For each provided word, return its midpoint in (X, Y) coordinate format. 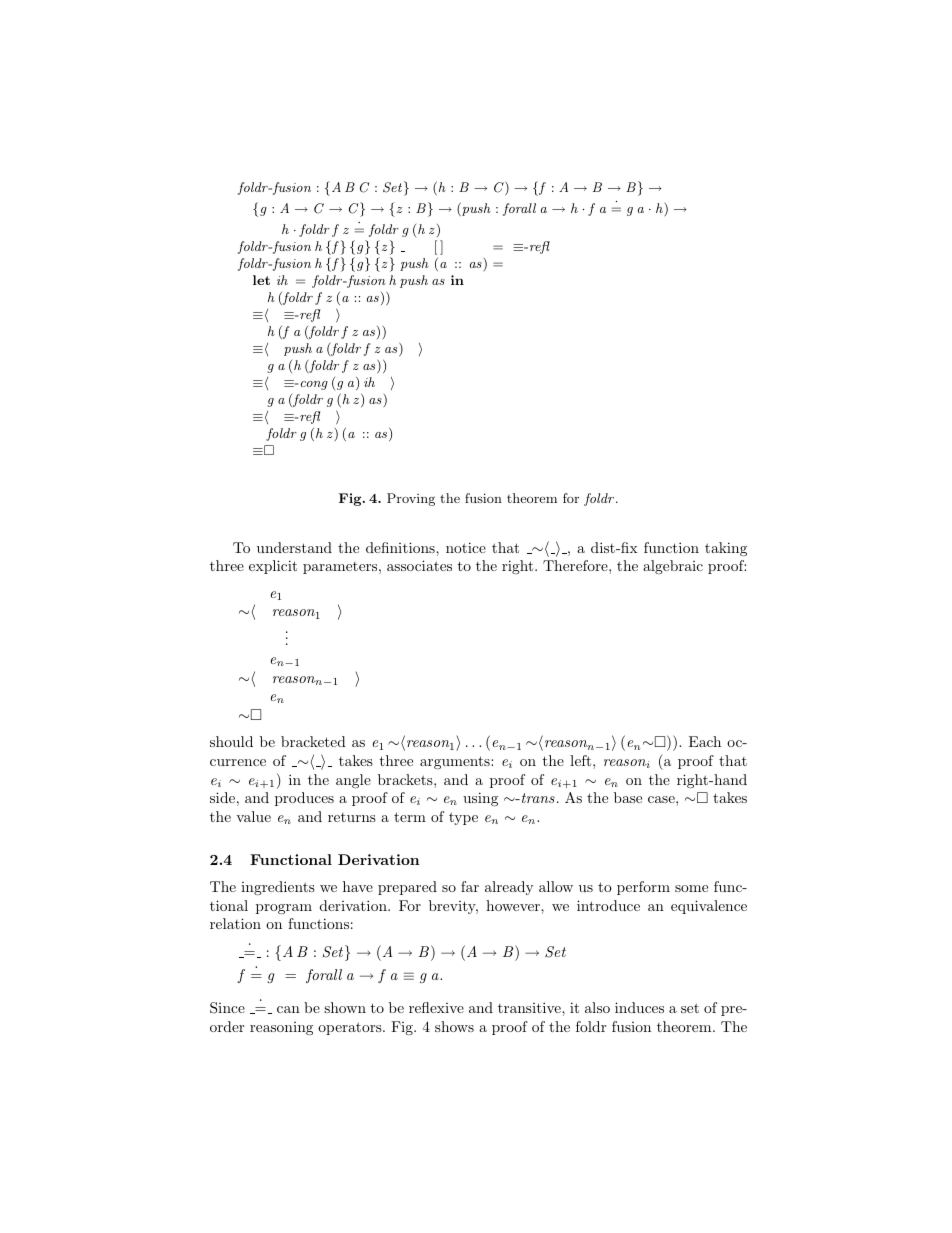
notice (466, 547)
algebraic (673, 567)
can (288, 1009)
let (261, 280)
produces (304, 799)
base (628, 797)
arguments (456, 762)
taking (726, 549)
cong (314, 385)
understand (294, 547)
